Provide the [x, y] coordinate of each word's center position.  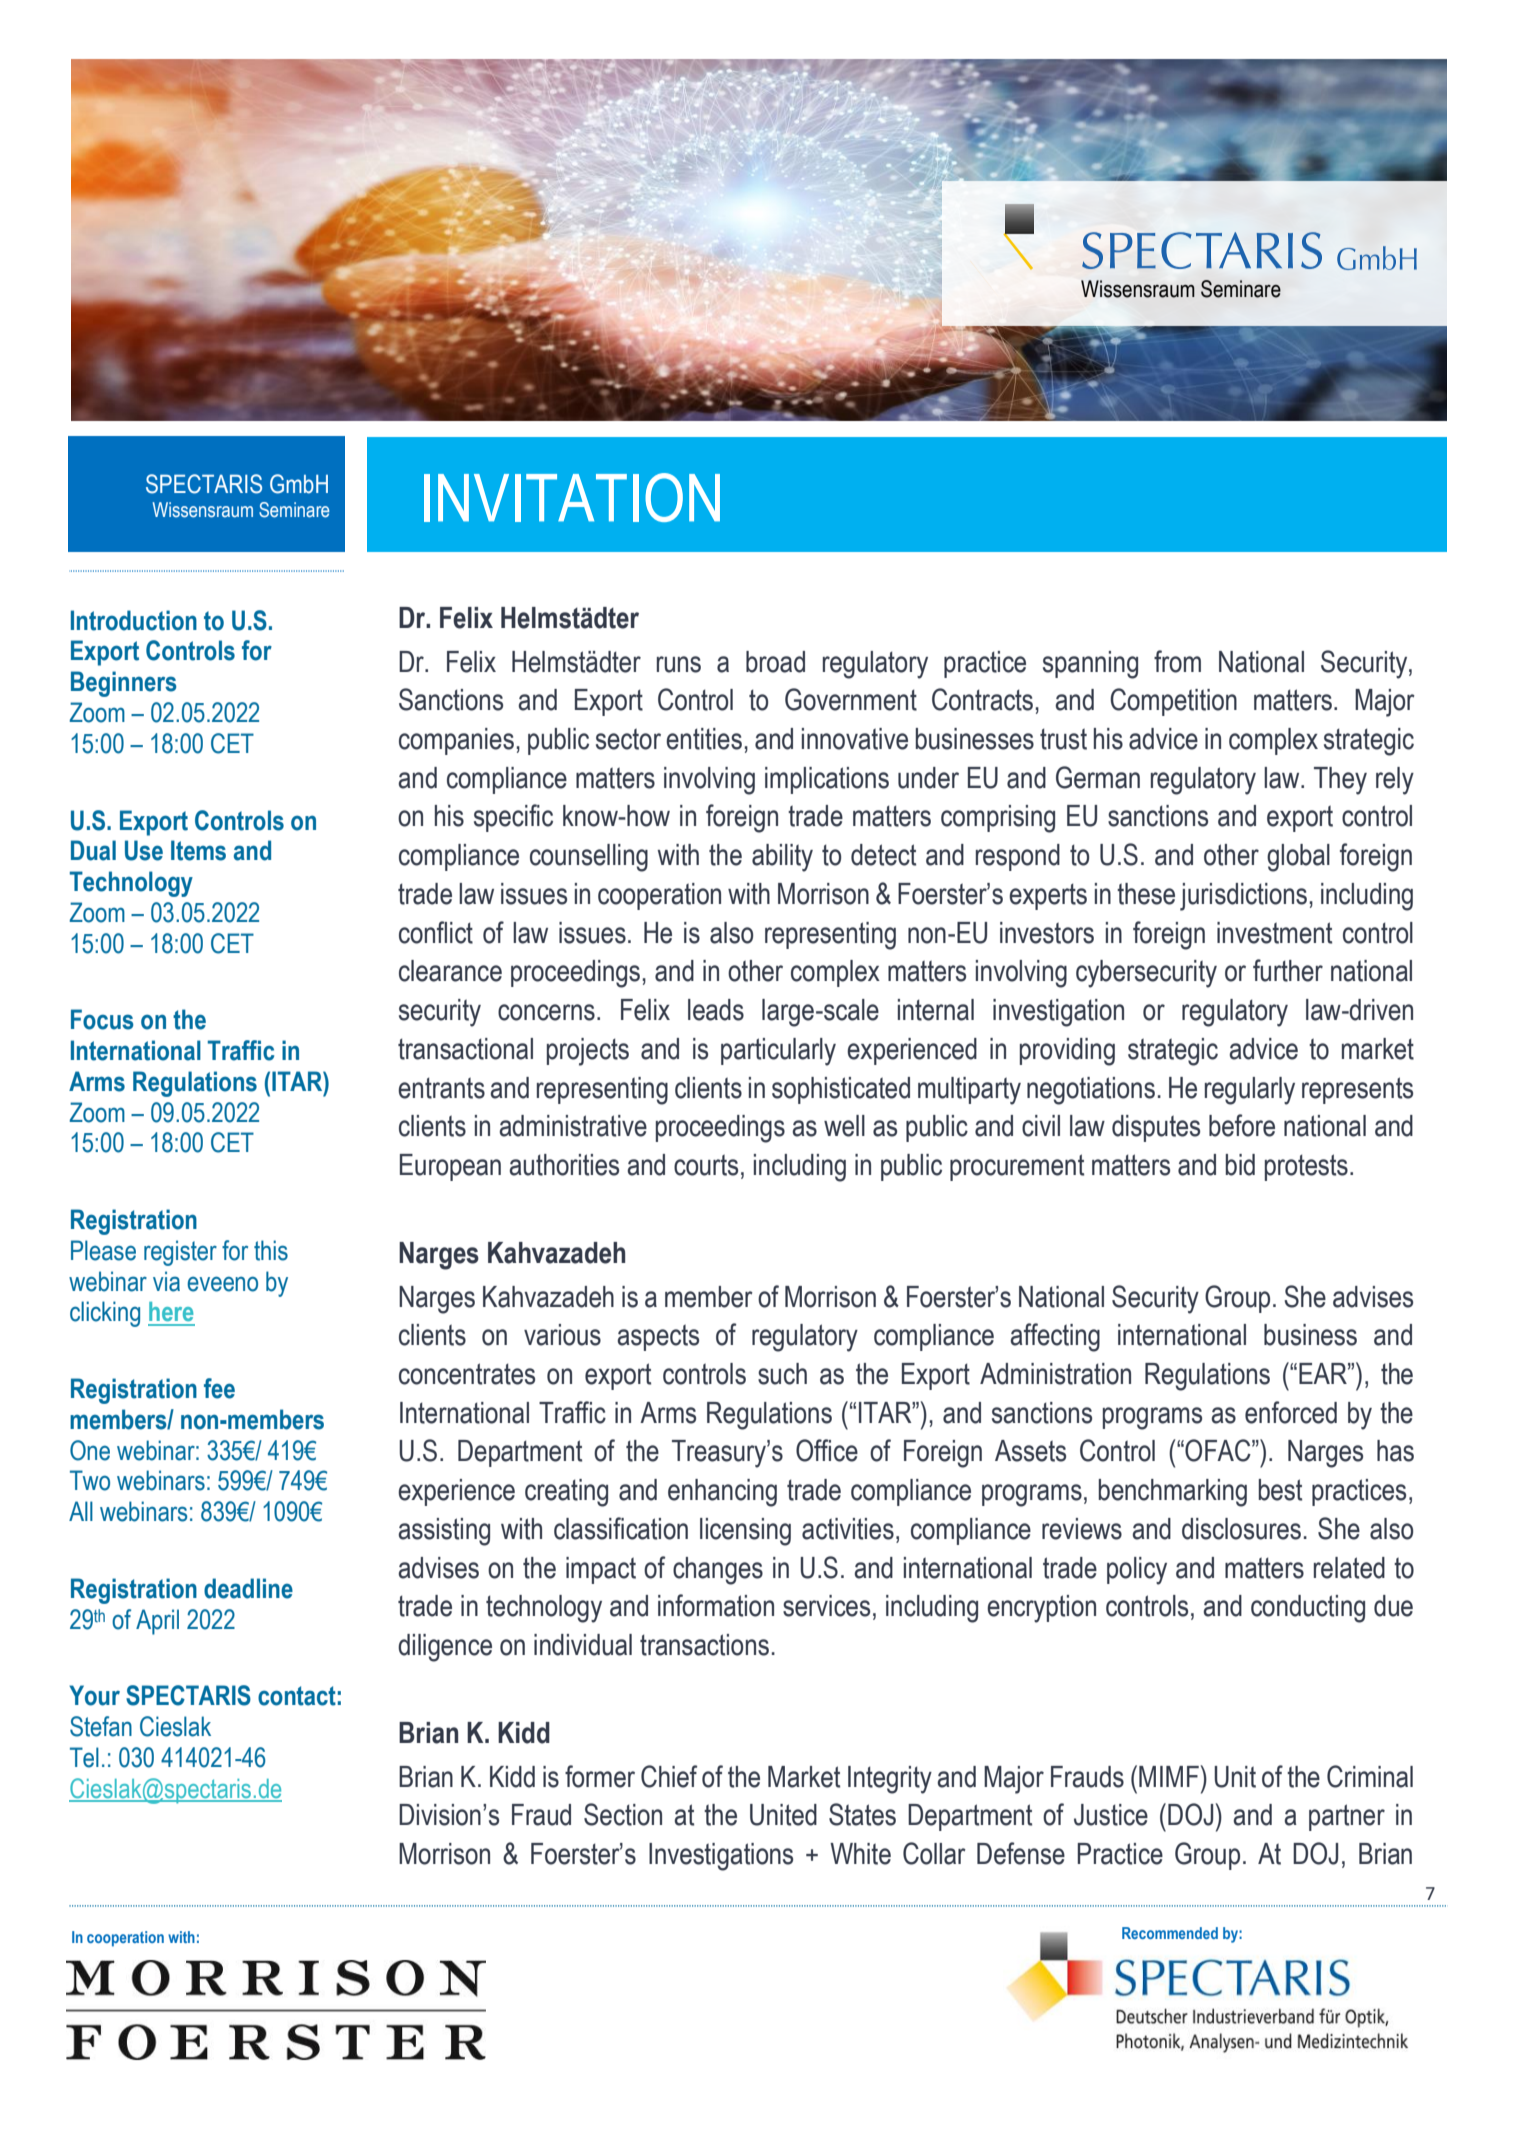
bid [1240, 1165]
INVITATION [572, 497]
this [271, 1250]
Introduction [134, 620]
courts [706, 1165]
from [1177, 661]
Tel [84, 1757]
